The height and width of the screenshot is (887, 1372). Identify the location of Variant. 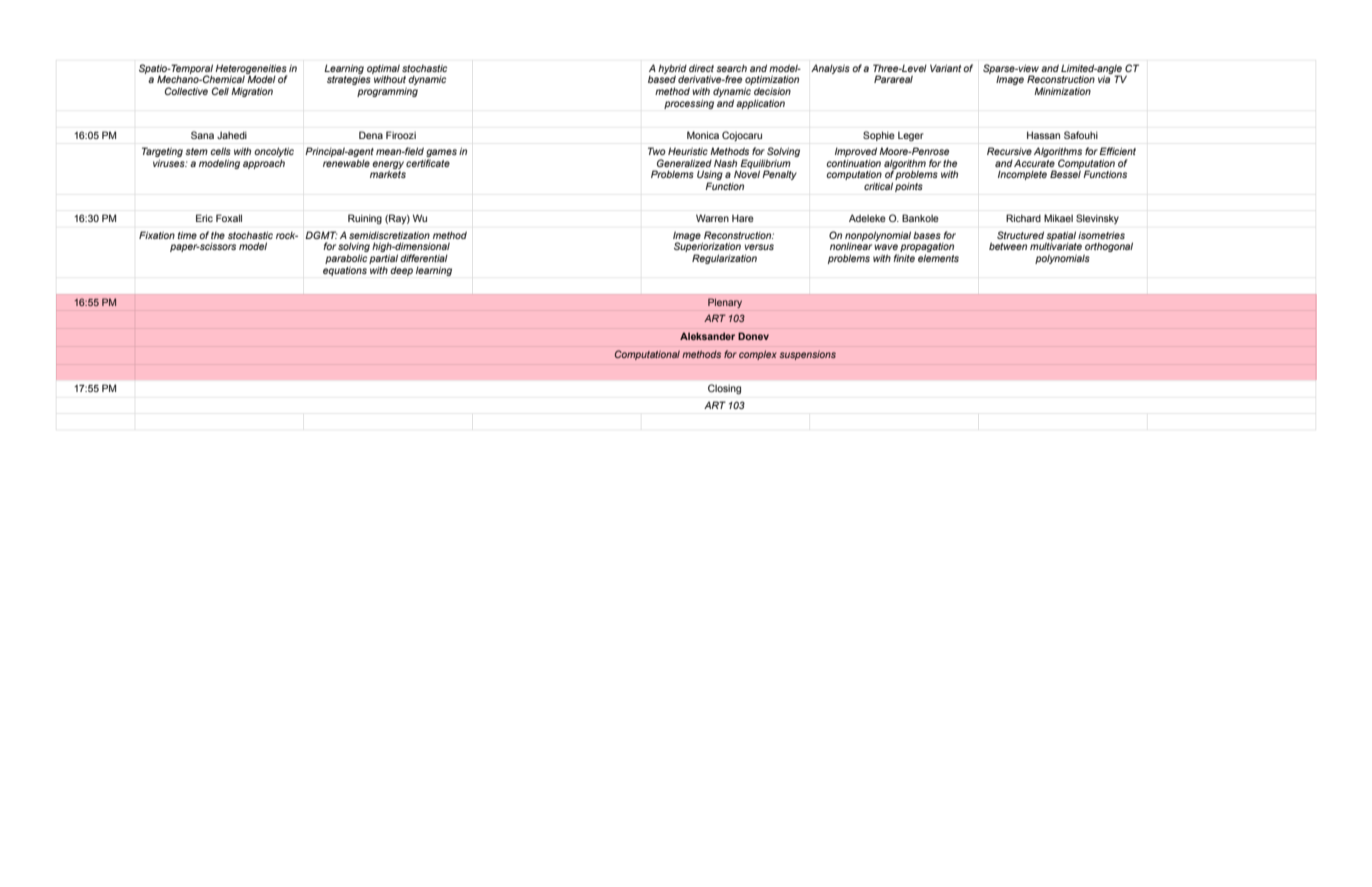
(945, 68).
